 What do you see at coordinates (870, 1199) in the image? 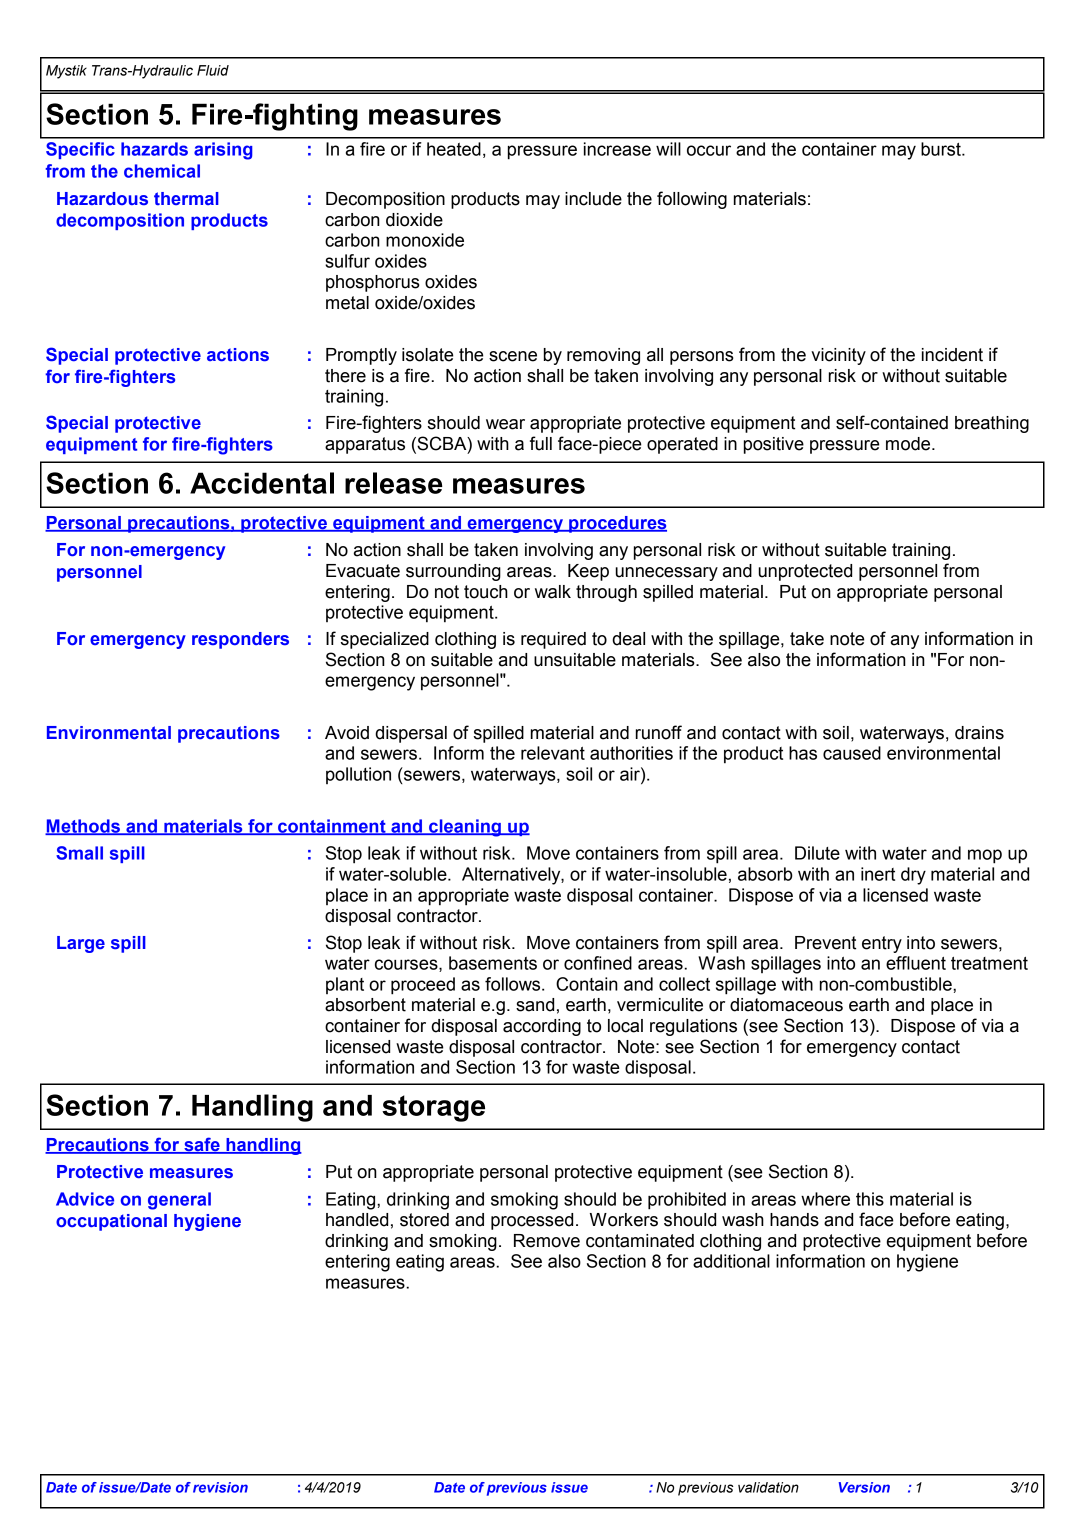
I see `this` at bounding box center [870, 1199].
